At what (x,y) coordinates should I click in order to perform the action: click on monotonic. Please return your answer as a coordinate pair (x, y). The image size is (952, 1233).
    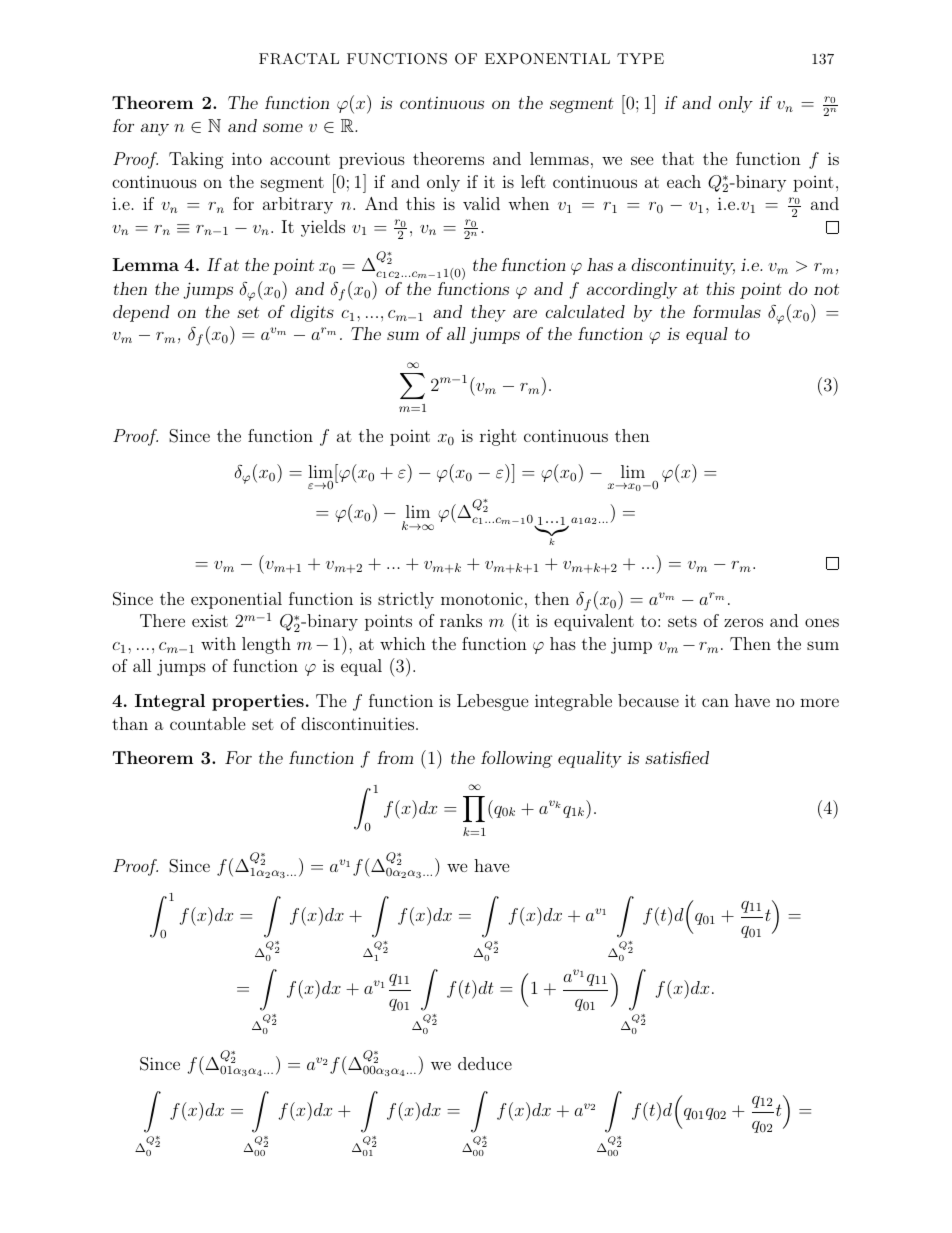
    Looking at the image, I should click on (482, 598).
